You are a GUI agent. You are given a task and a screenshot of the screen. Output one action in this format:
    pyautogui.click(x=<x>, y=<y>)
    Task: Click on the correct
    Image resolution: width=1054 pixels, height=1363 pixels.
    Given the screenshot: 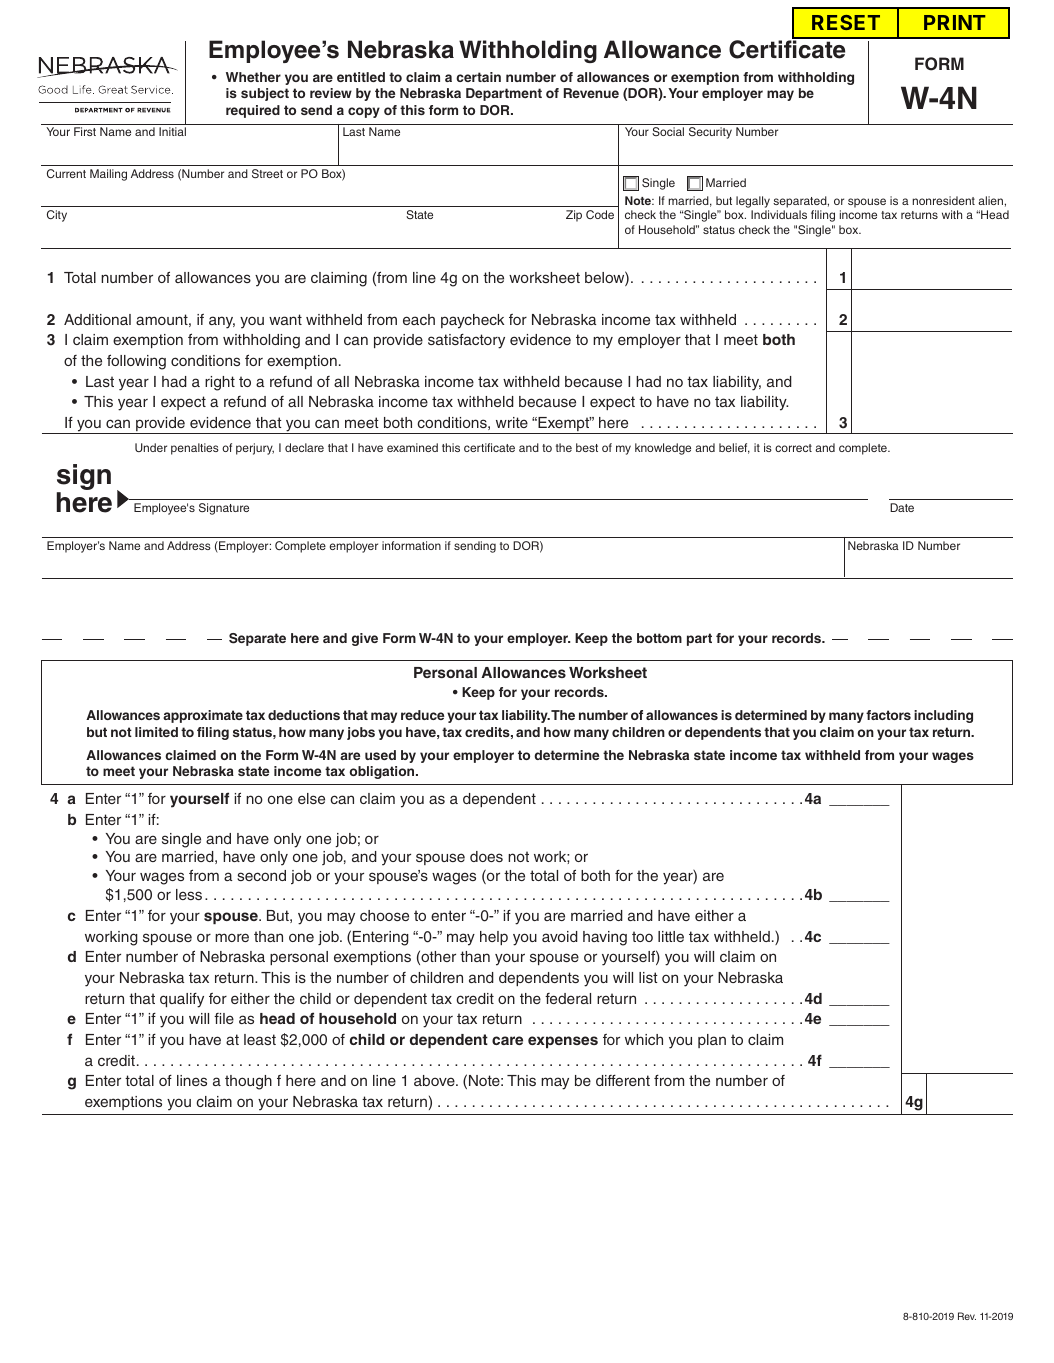 What is the action you would take?
    pyautogui.click(x=793, y=448)
